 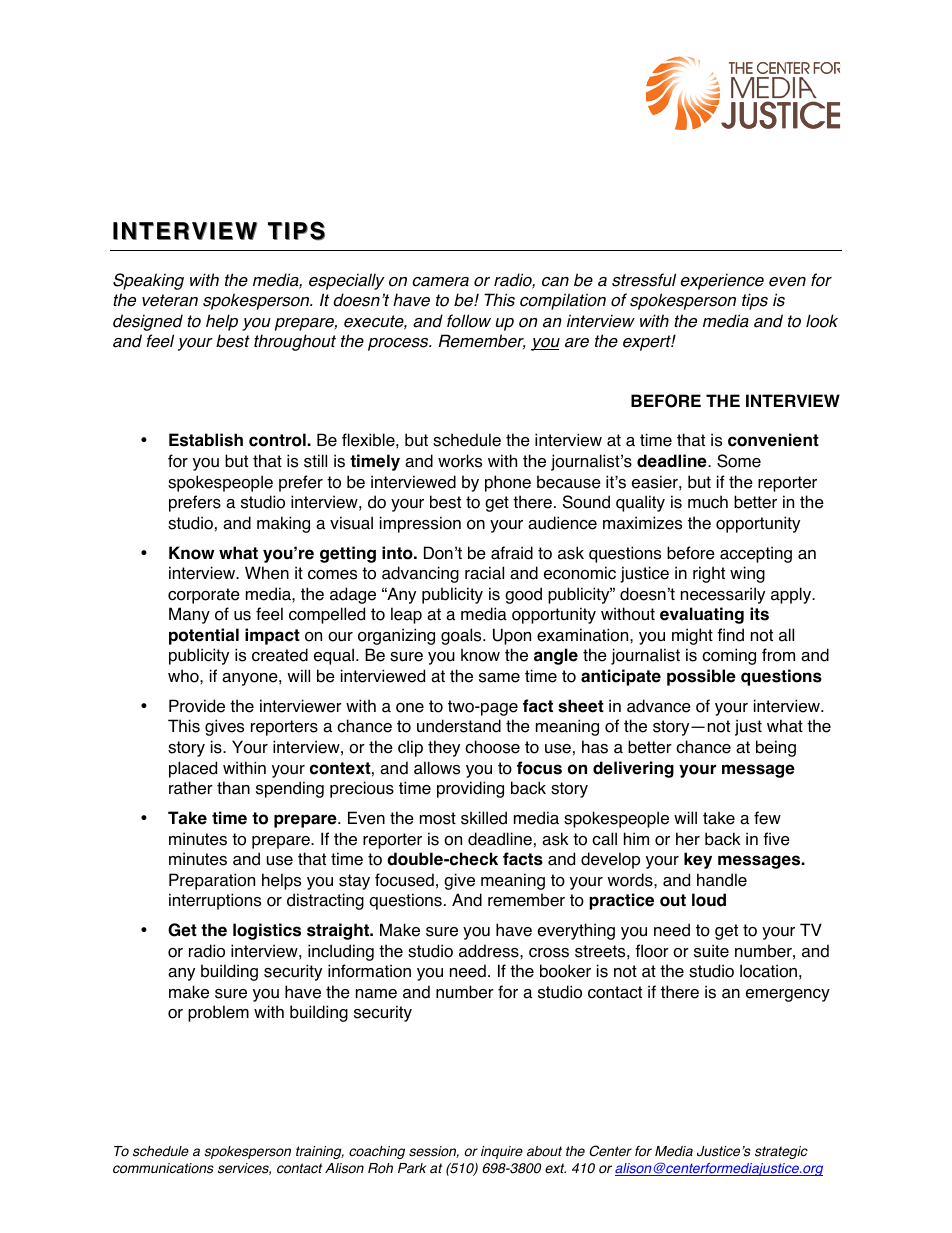 I want to click on veteran, so click(x=170, y=300).
